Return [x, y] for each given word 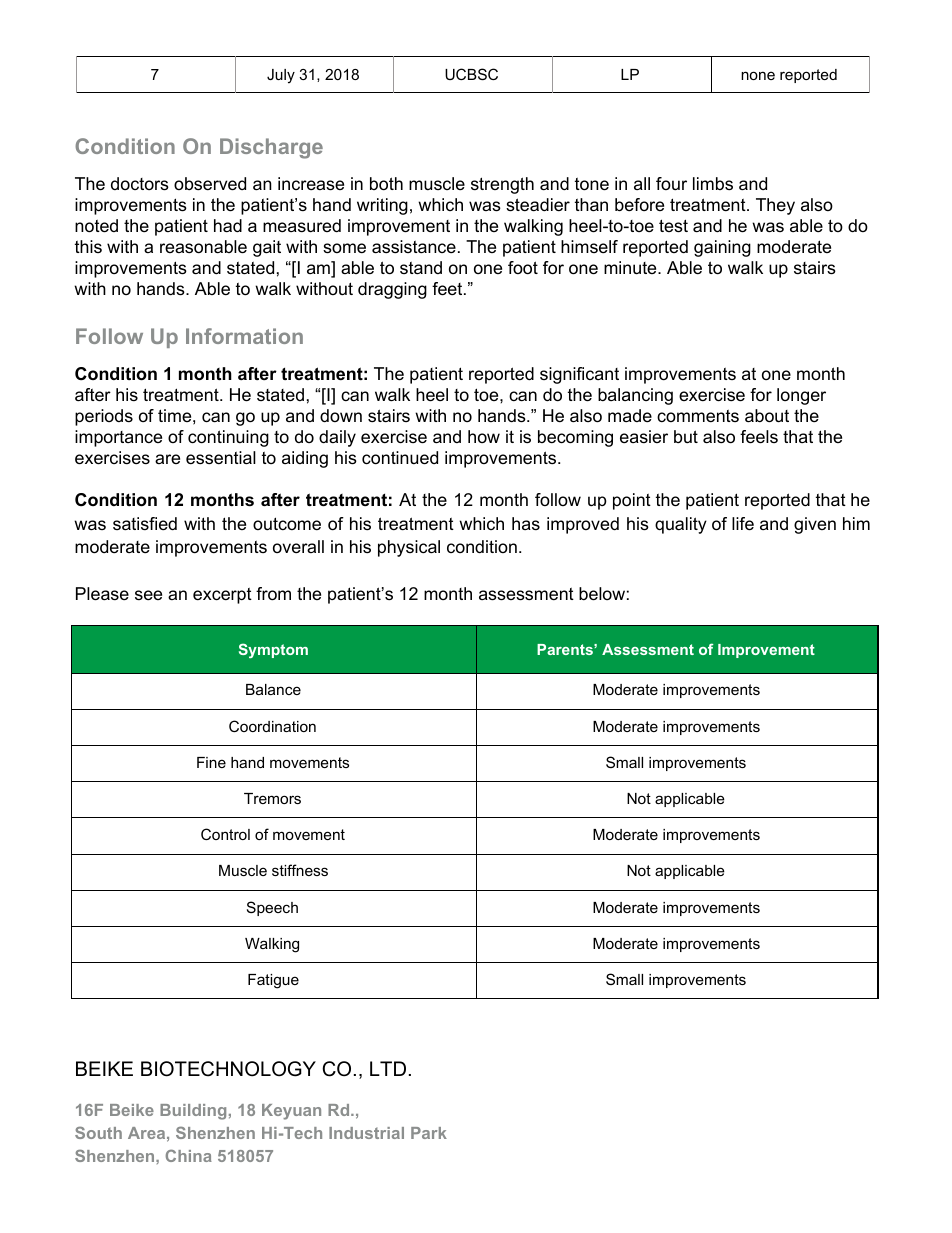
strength [502, 185]
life [743, 524]
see [148, 595]
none [758, 75]
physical [409, 548]
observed [210, 184]
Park [429, 1133]
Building [193, 1112]
